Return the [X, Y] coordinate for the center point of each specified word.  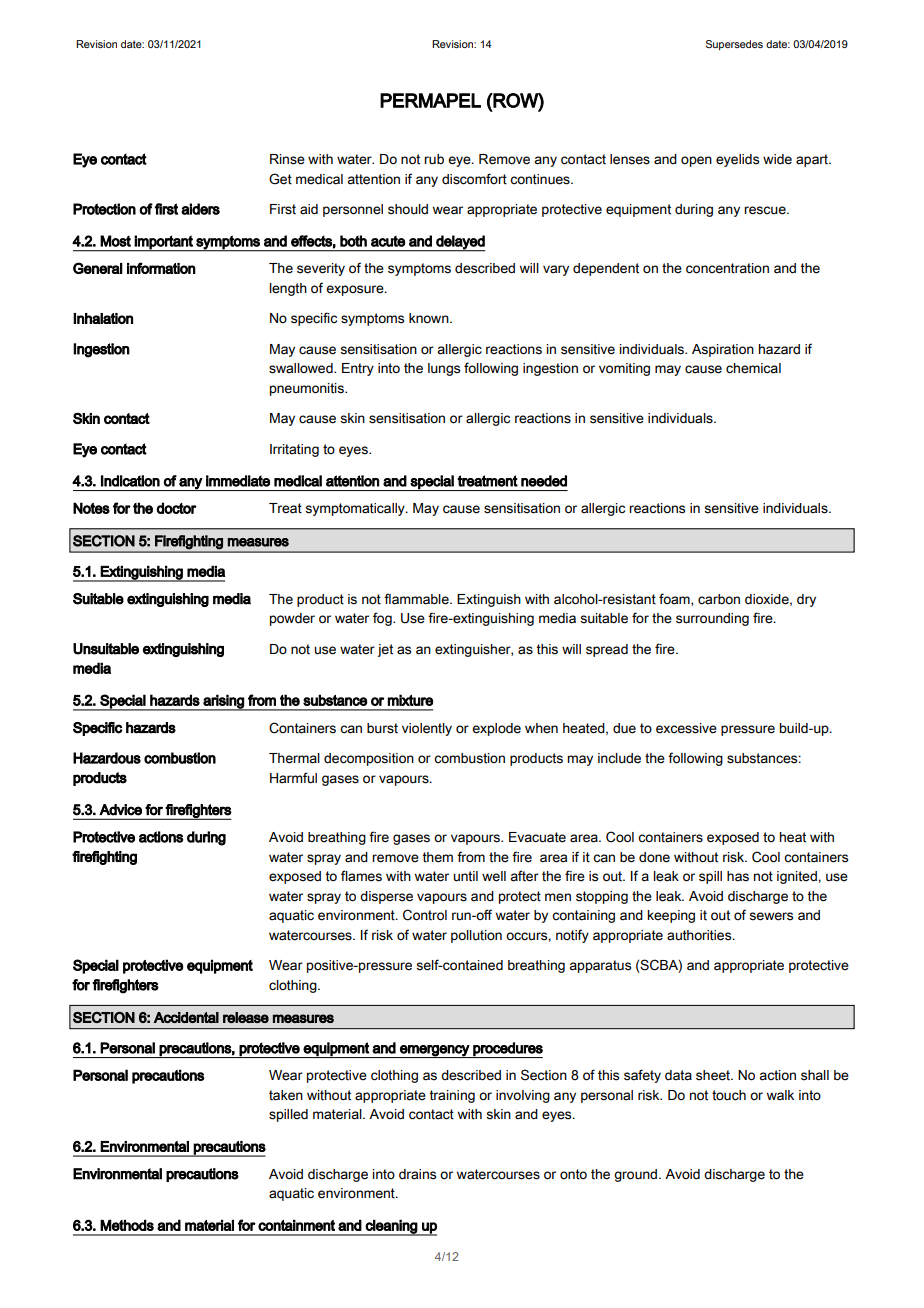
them [438, 857]
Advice [120, 810]
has [738, 876]
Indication [130, 481]
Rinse [287, 159]
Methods [127, 1225]
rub [434, 159]
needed [544, 481]
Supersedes [734, 45]
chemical [753, 368]
